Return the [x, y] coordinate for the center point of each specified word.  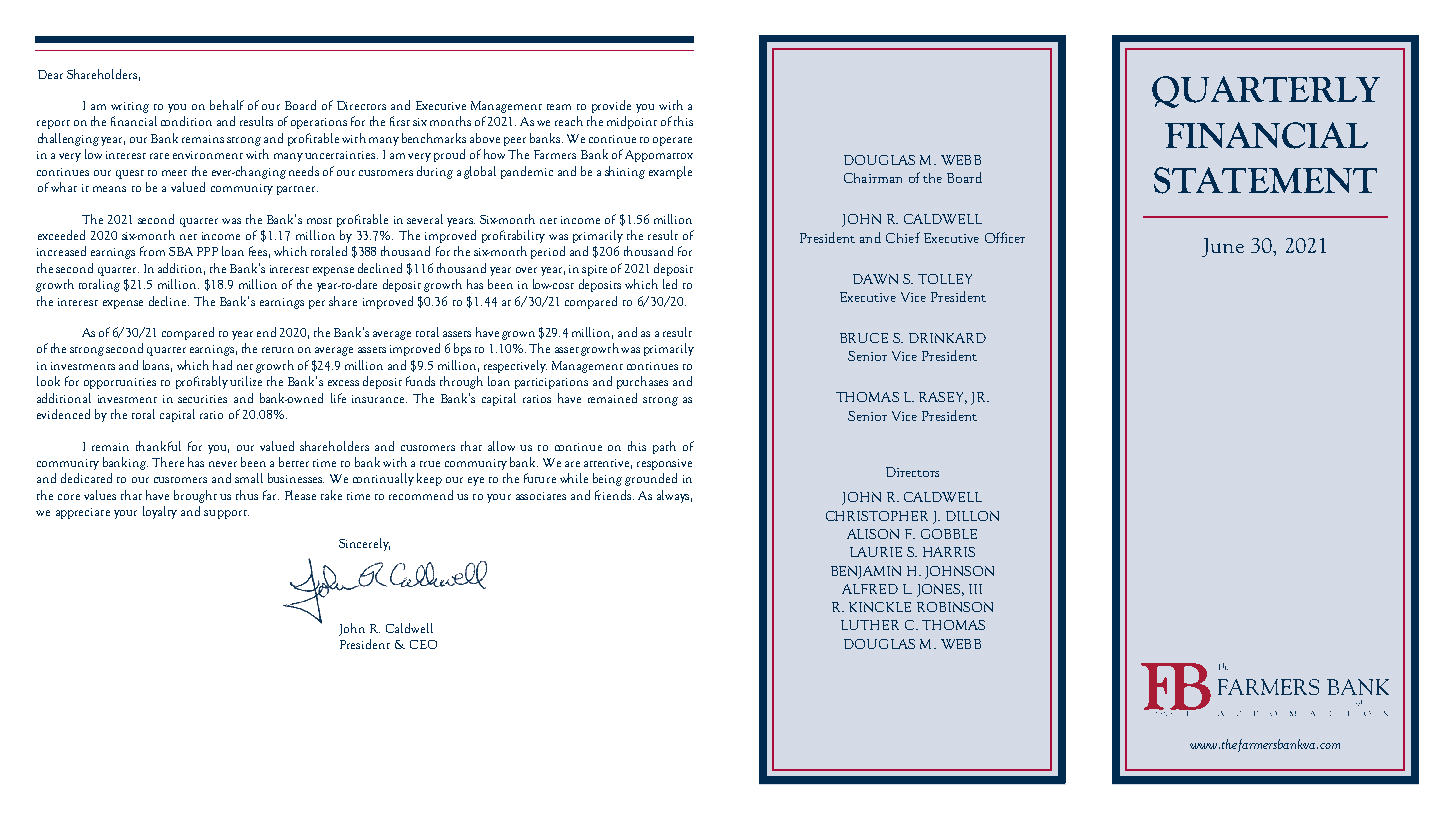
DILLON [972, 516]
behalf [227, 105]
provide [611, 106]
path [664, 447]
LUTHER [870, 625]
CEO [423, 644]
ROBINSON [955, 607]
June [1223, 247]
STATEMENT [1265, 180]
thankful [158, 446]
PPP [207, 251]
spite [594, 270]
